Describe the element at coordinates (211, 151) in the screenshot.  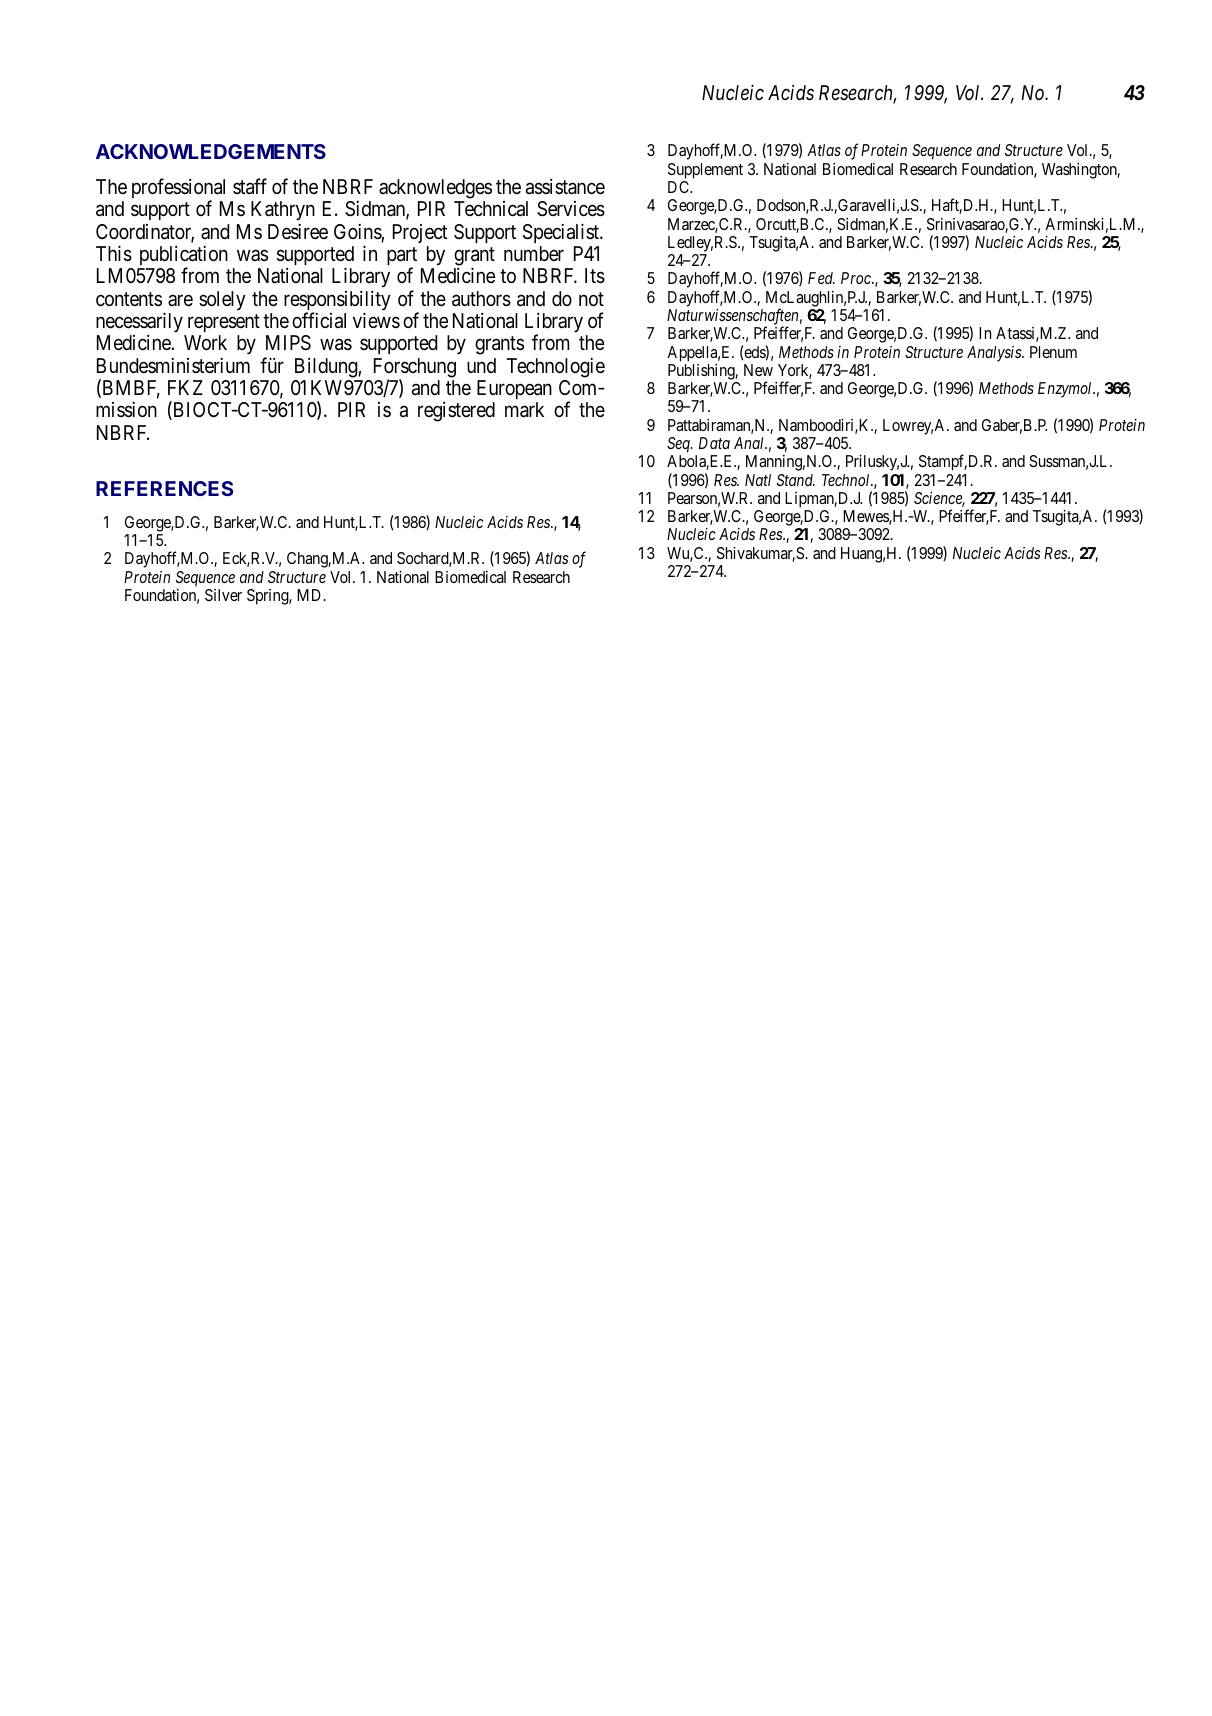
I see `ACKNOWLEDGEMENTS` at that location.
